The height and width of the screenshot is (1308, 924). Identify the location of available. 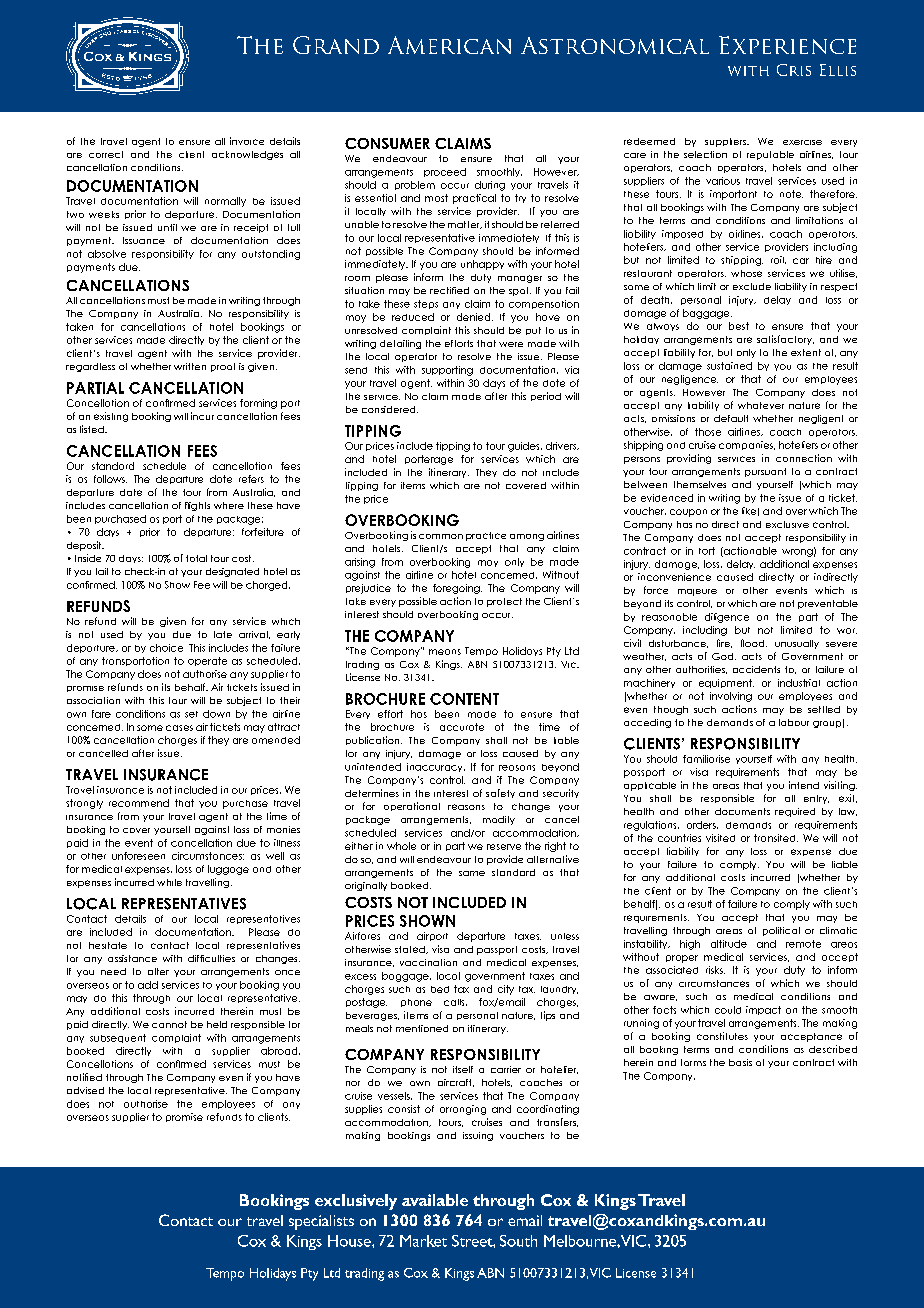
(435, 1200).
